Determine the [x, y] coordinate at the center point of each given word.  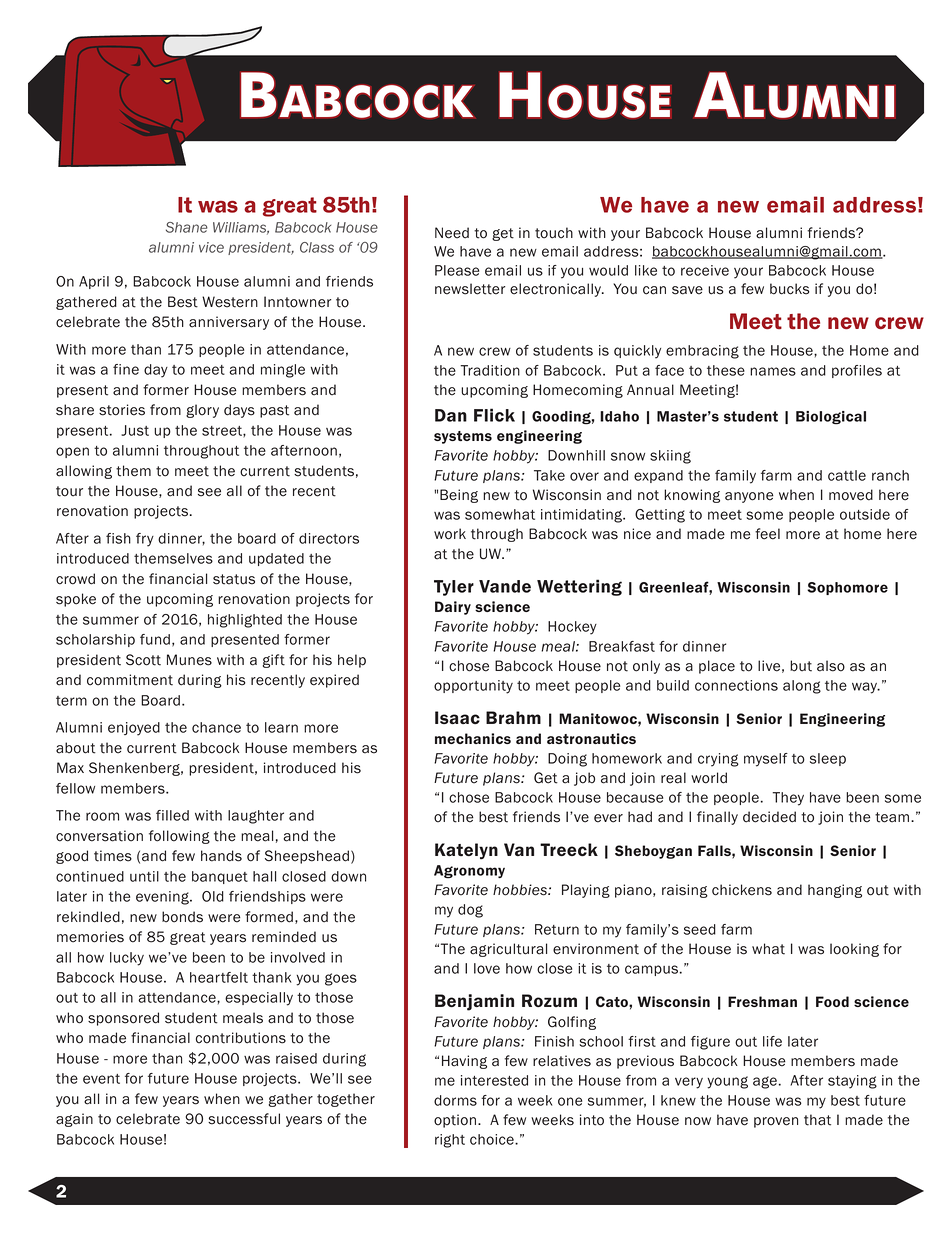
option [455, 1121]
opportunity [473, 687]
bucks [790, 289]
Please [457, 270]
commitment [130, 680]
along [802, 687]
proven [776, 1122]
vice [211, 247]
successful [244, 1119]
